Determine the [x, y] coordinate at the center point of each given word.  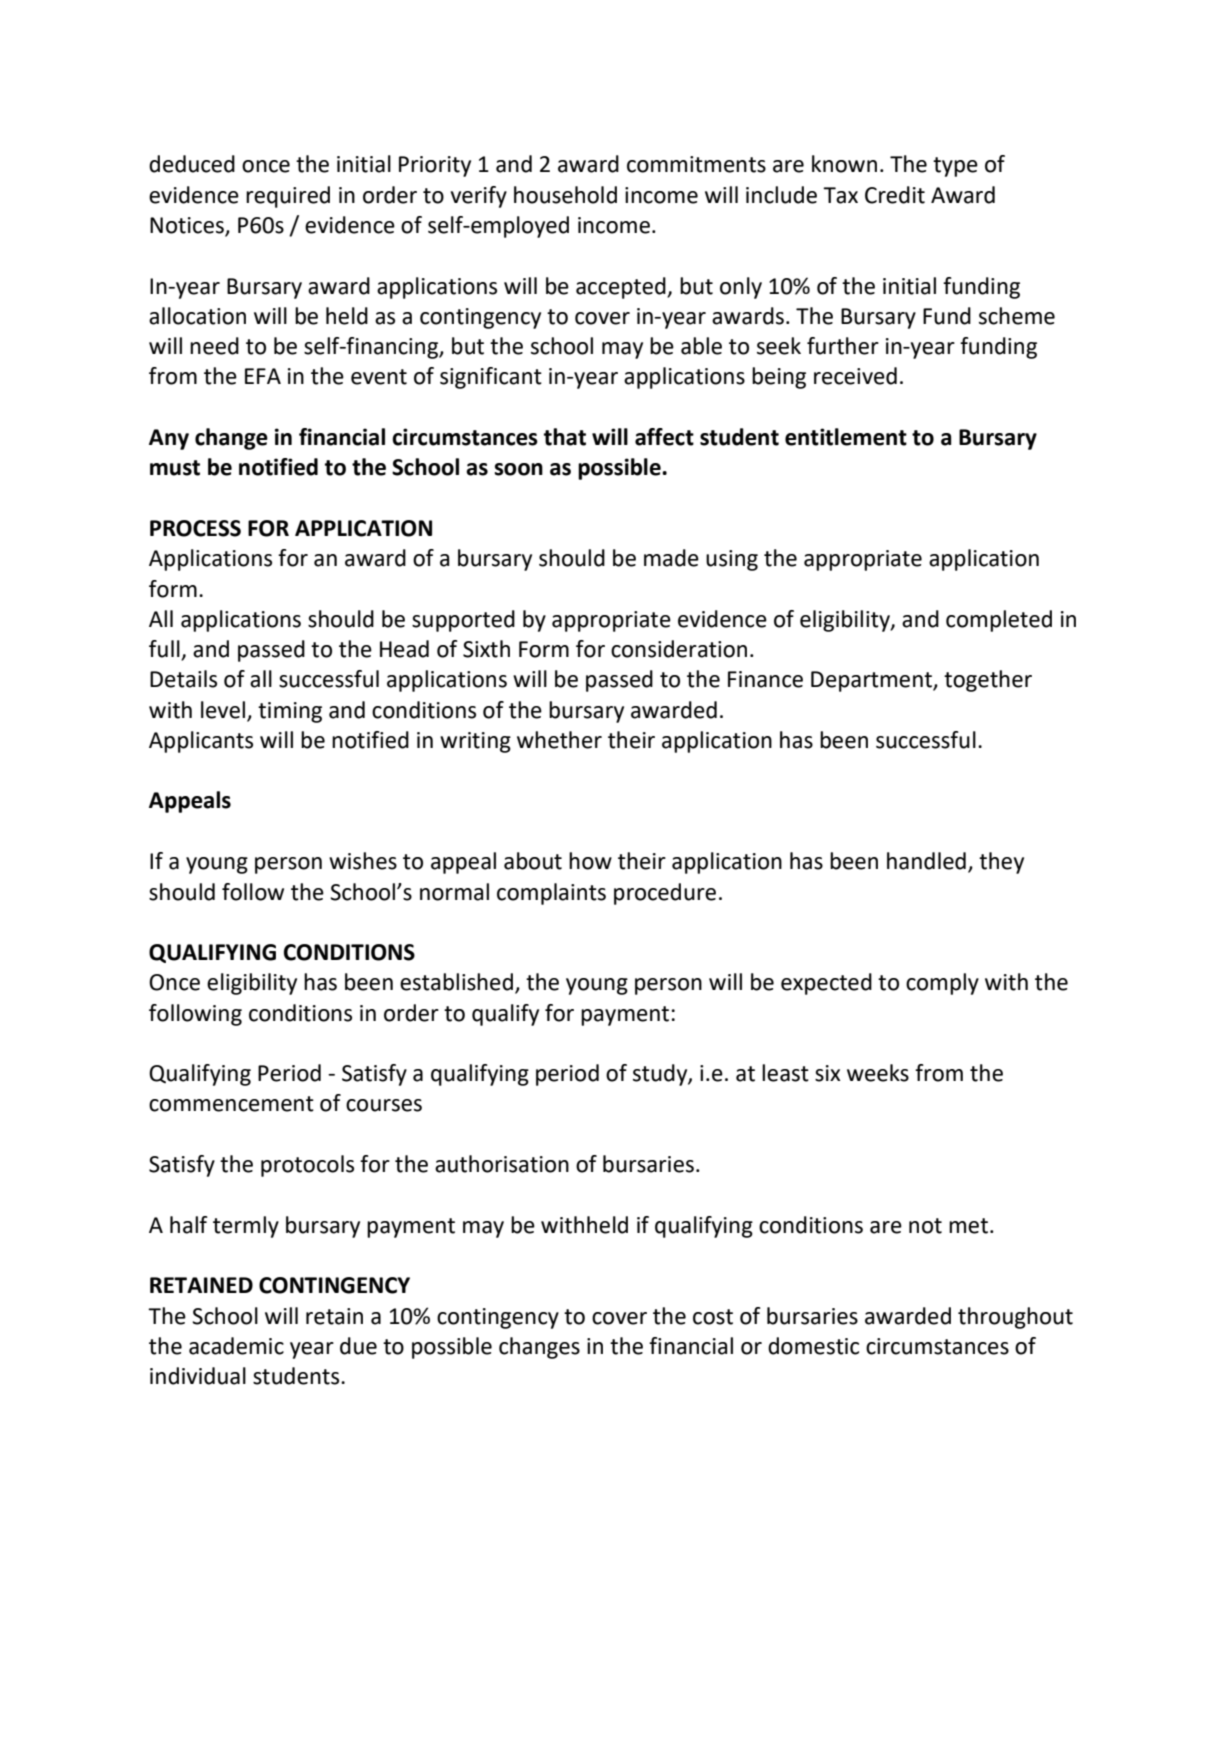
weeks [878, 1073]
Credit [895, 195]
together [988, 681]
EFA [263, 376]
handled [926, 861]
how [590, 861]
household [565, 195]
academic [236, 1346]
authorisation [502, 1164]
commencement [231, 1104]
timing [290, 712]
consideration [679, 649]
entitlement [846, 437]
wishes [363, 861]
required [288, 197]
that [565, 437]
